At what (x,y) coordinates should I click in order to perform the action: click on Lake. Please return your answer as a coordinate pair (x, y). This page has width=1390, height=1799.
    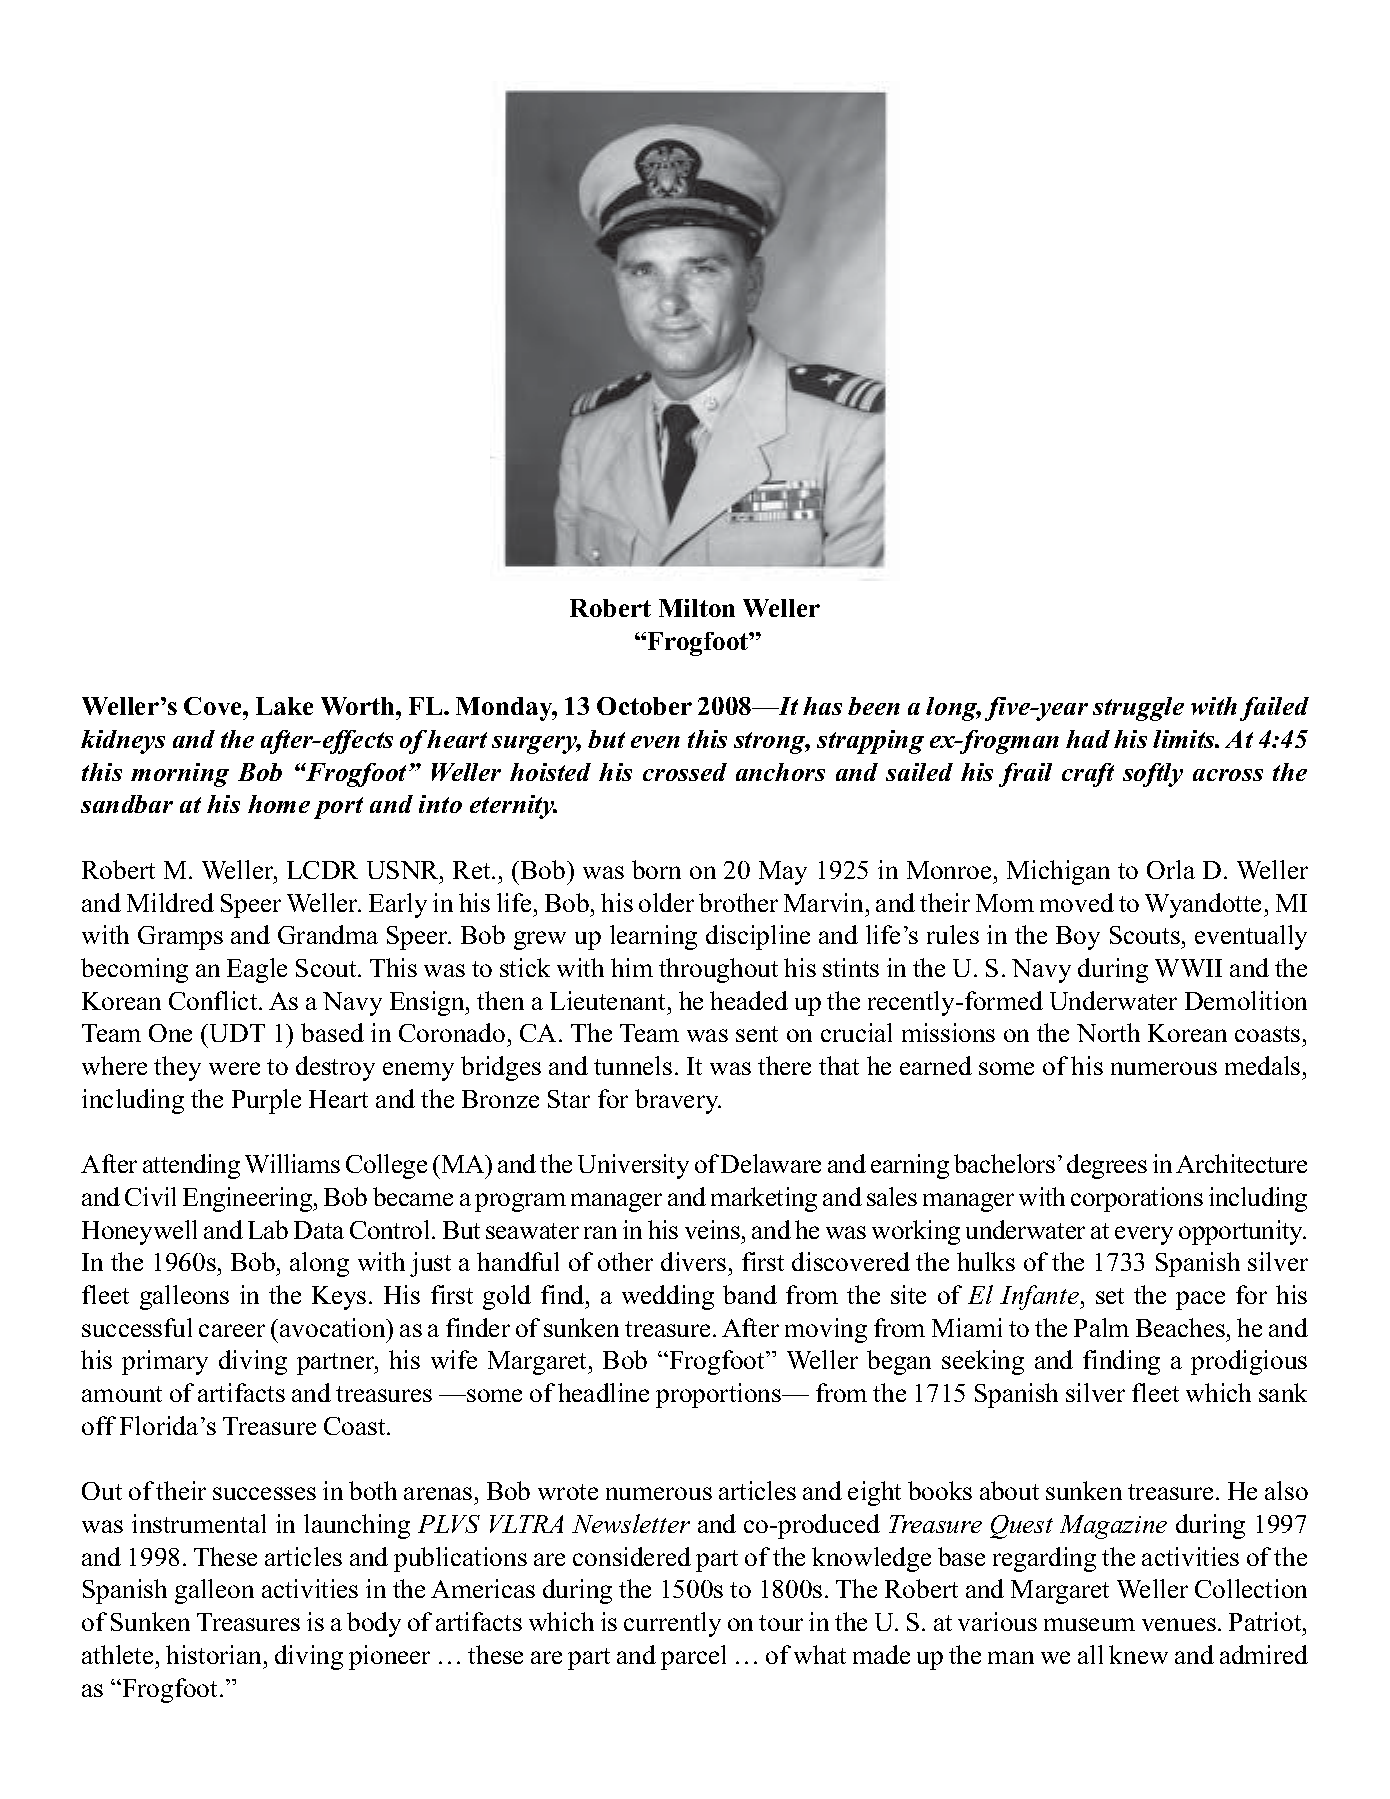
    Looking at the image, I should click on (284, 706).
